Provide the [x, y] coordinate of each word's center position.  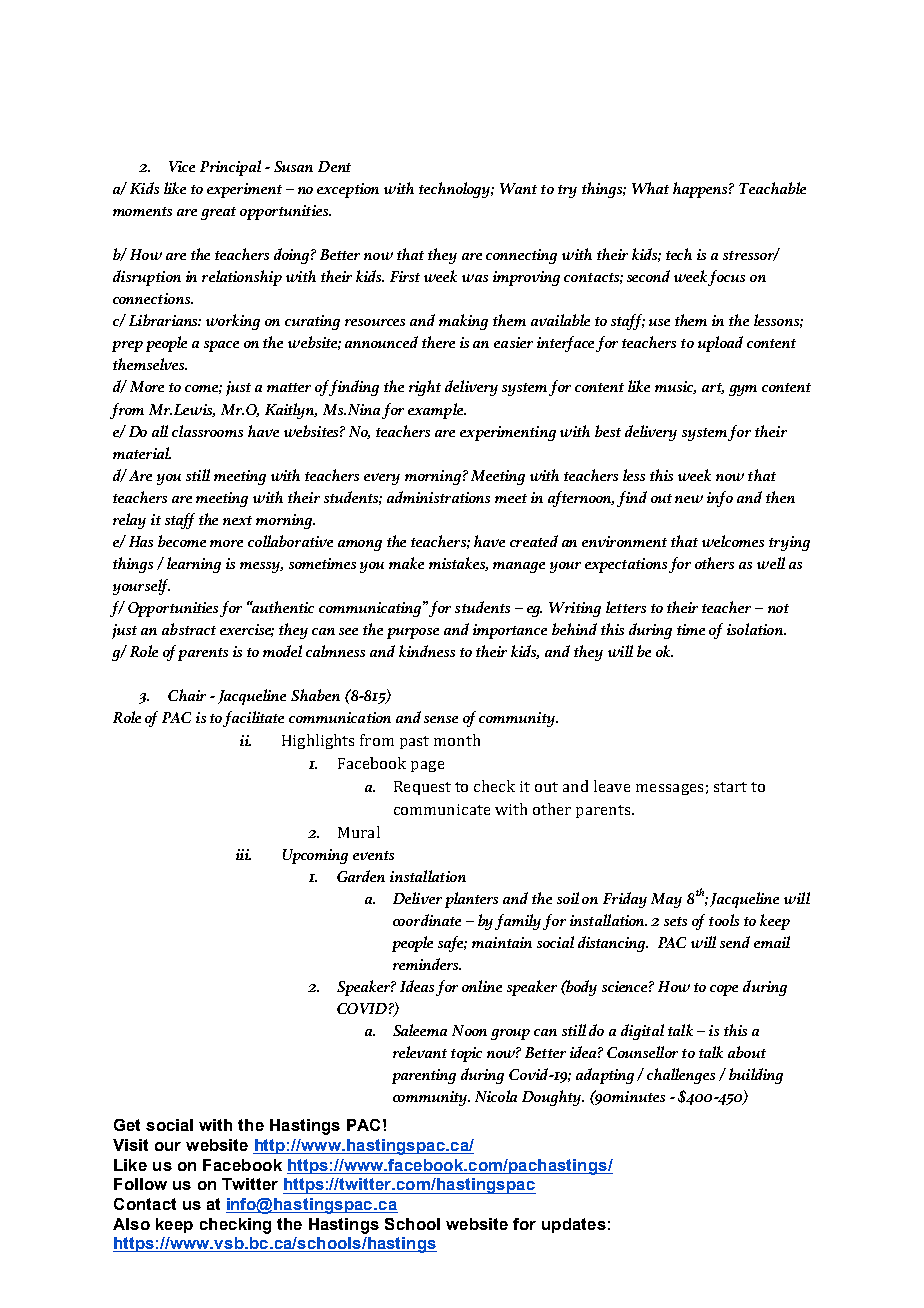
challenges [681, 1076]
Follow [140, 1184]
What [650, 188]
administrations [438, 497]
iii [243, 854]
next [237, 520]
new [689, 499]
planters [471, 900]
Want [518, 188]
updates [574, 1225]
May [666, 900]
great [218, 213]
